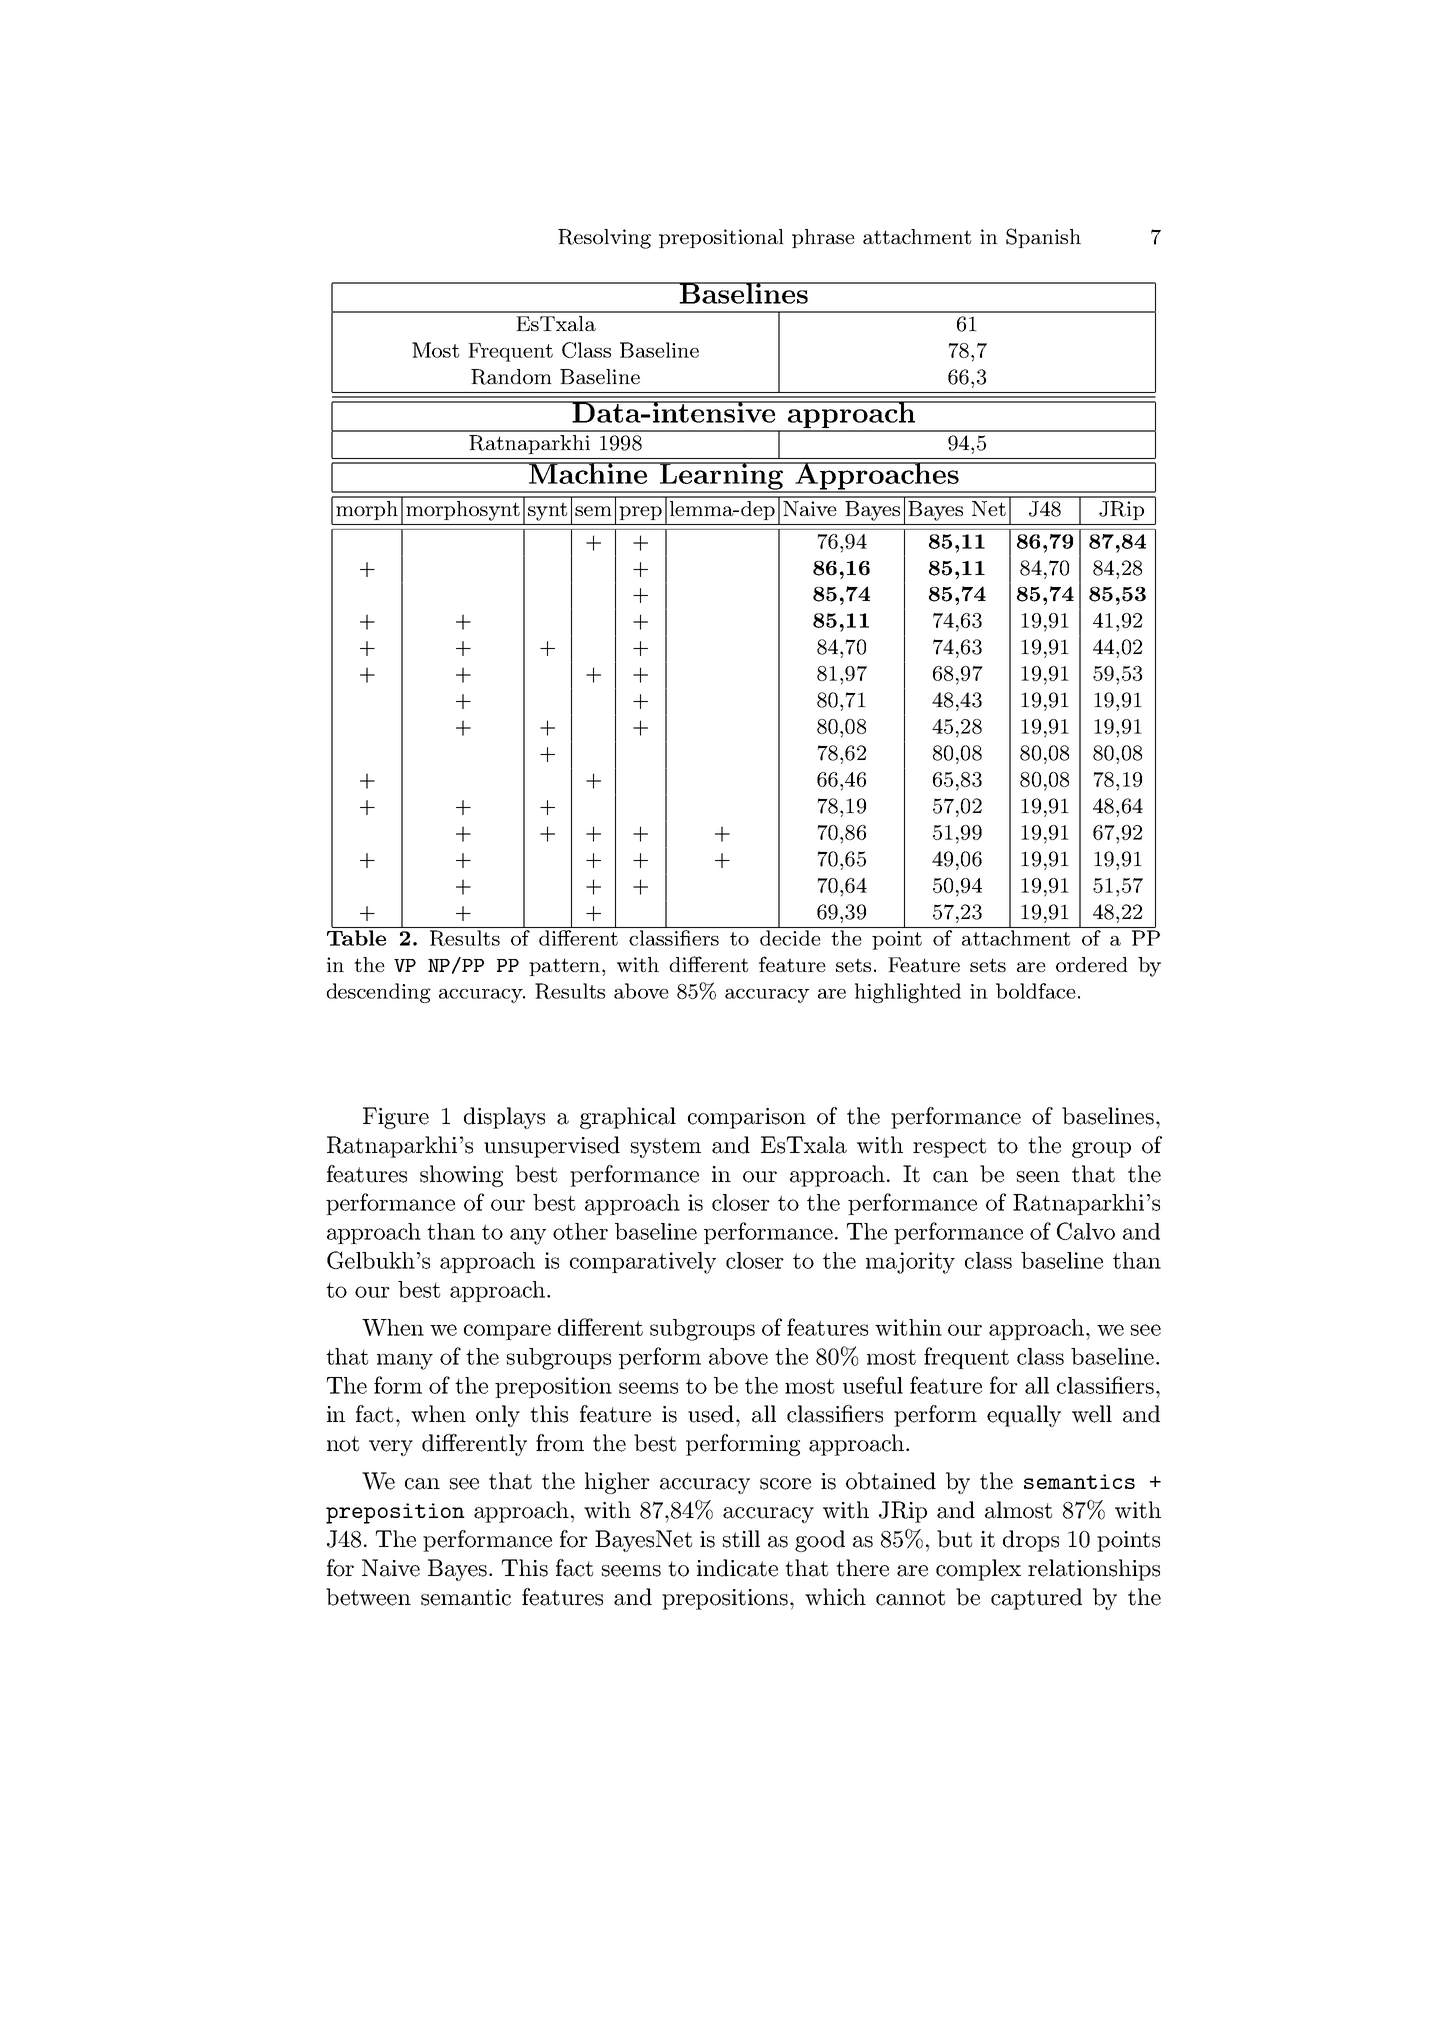 This document has width=1439, height=2035. I want to click on ordered, so click(1092, 964).
